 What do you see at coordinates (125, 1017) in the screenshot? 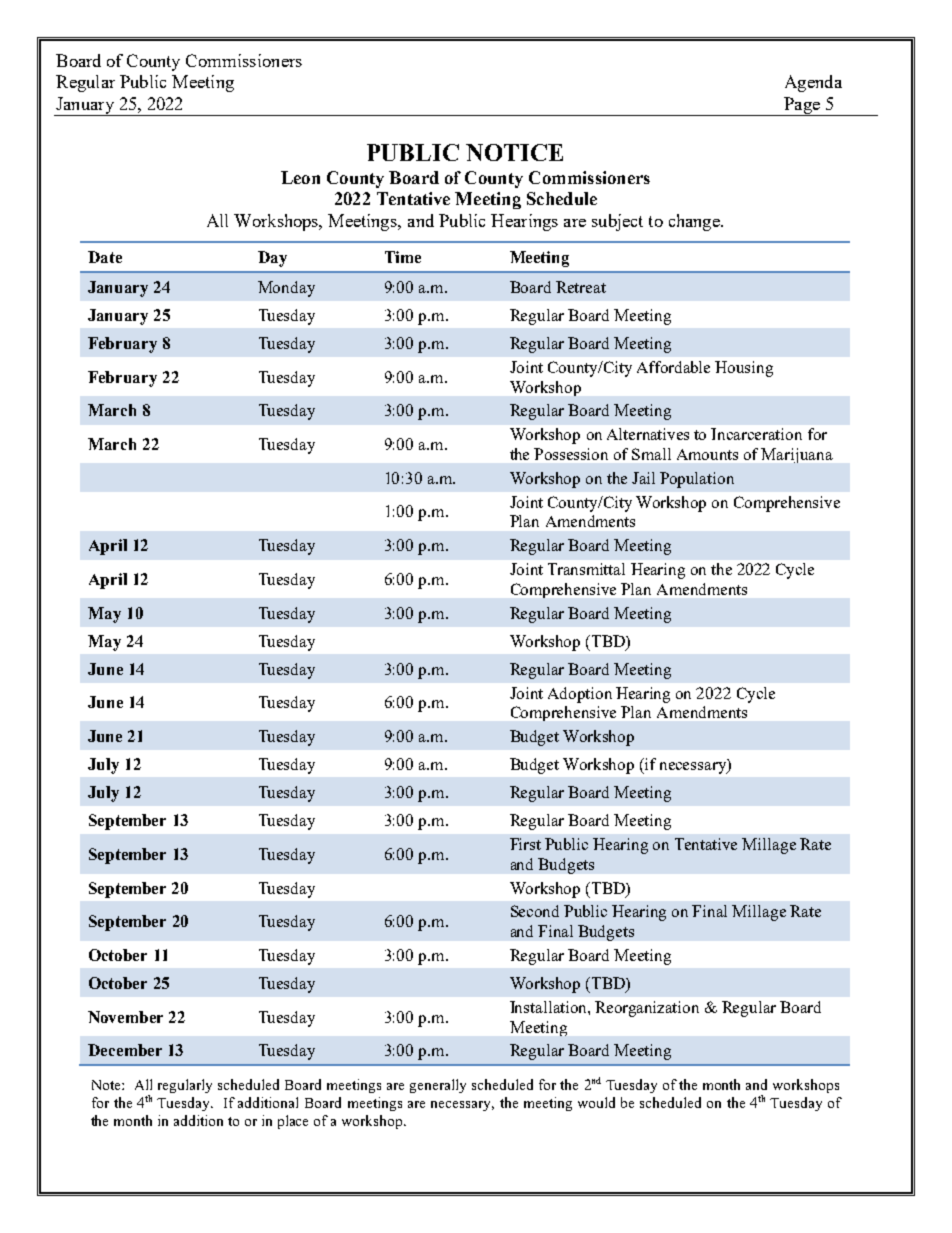
I see `November` at bounding box center [125, 1017].
